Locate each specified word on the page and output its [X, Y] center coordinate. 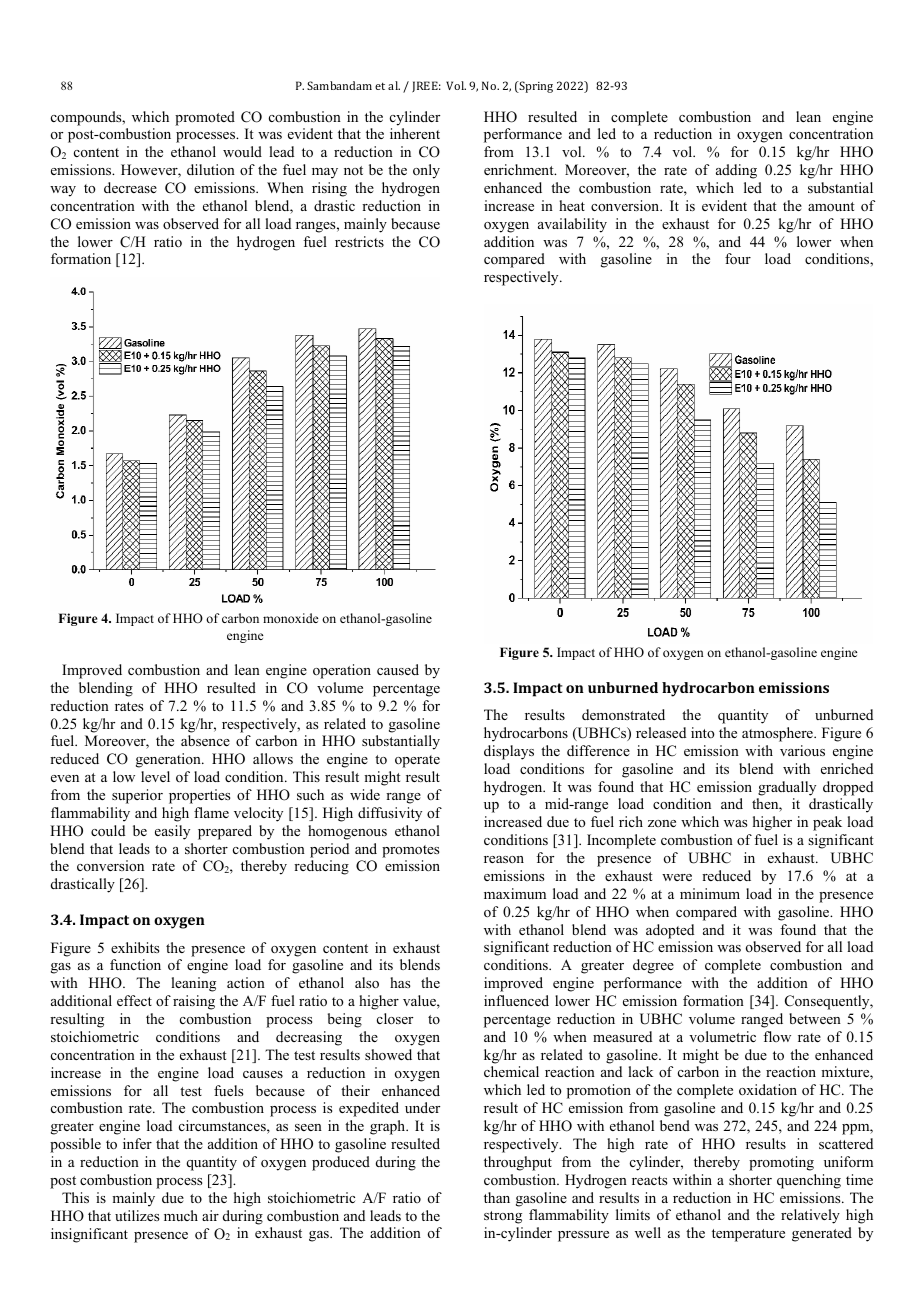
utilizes [137, 1215]
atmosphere [778, 734]
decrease [130, 187]
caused [398, 669]
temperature [748, 1235]
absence [205, 740]
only [426, 171]
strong [503, 1217]
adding [736, 171]
